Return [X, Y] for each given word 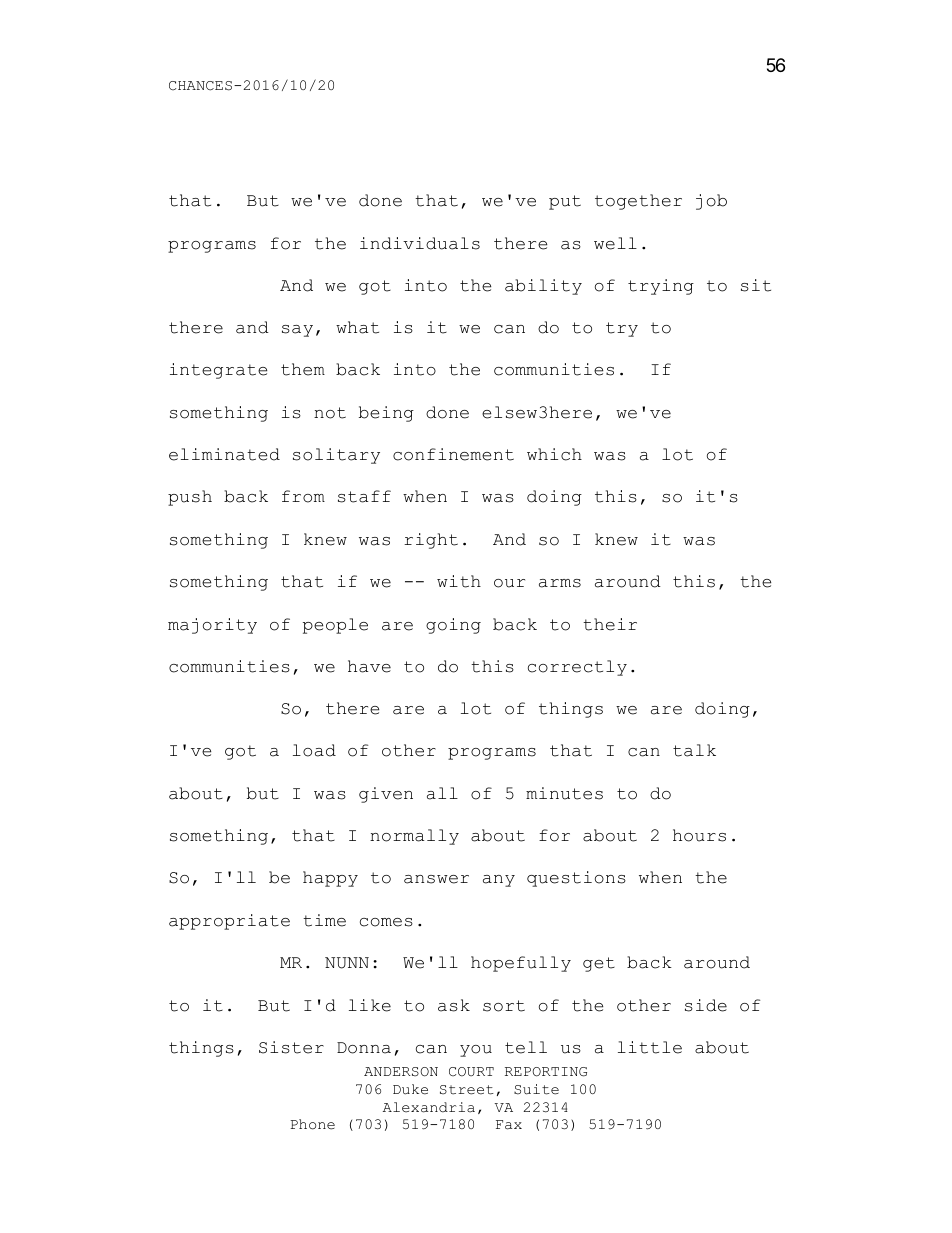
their [610, 624]
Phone [313, 1124]
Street [467, 1090]
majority [212, 626]
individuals [420, 243]
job [711, 202]
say [297, 331]
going [453, 626]
